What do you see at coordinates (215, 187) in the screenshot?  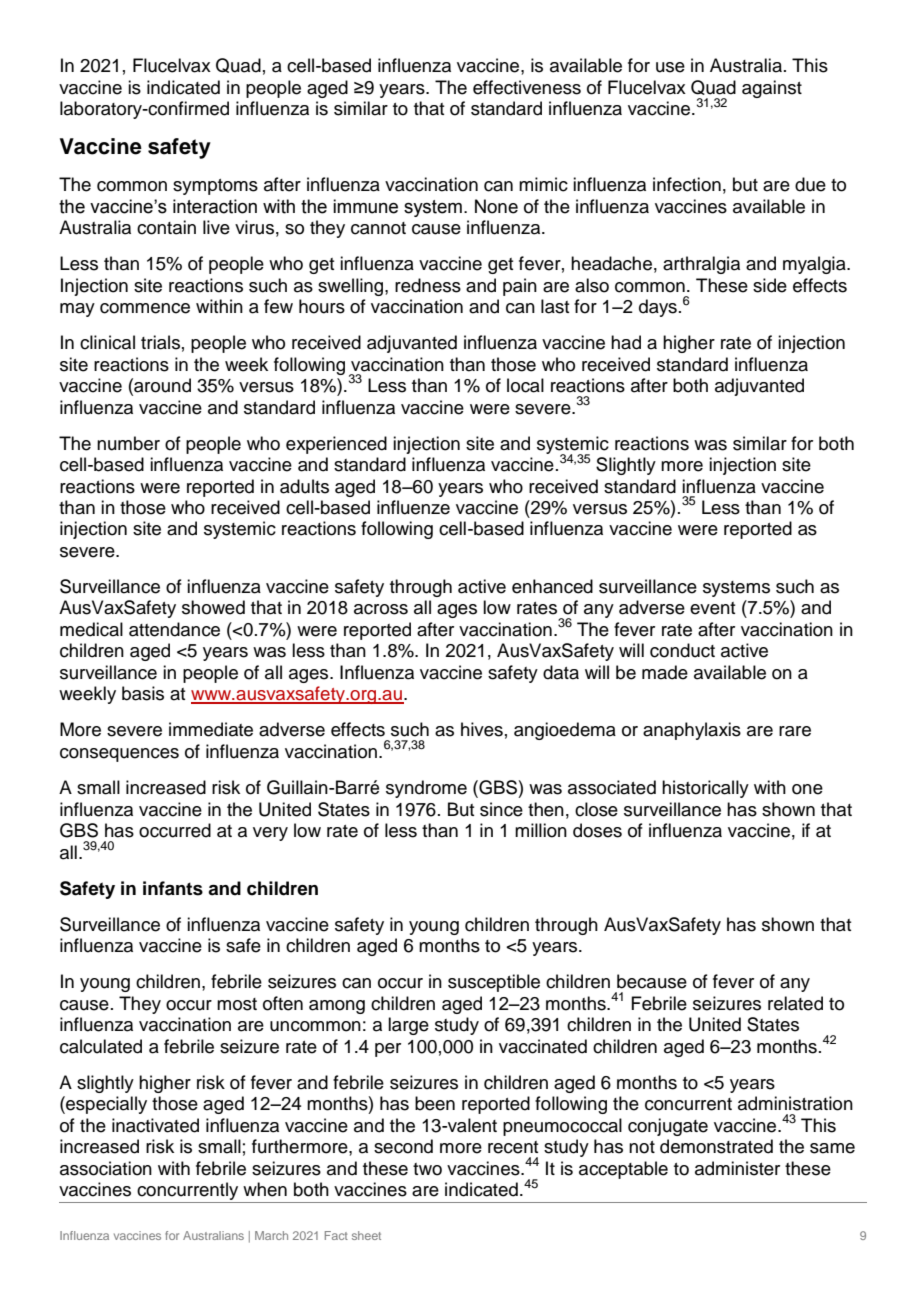 I see `symptoms` at bounding box center [215, 187].
